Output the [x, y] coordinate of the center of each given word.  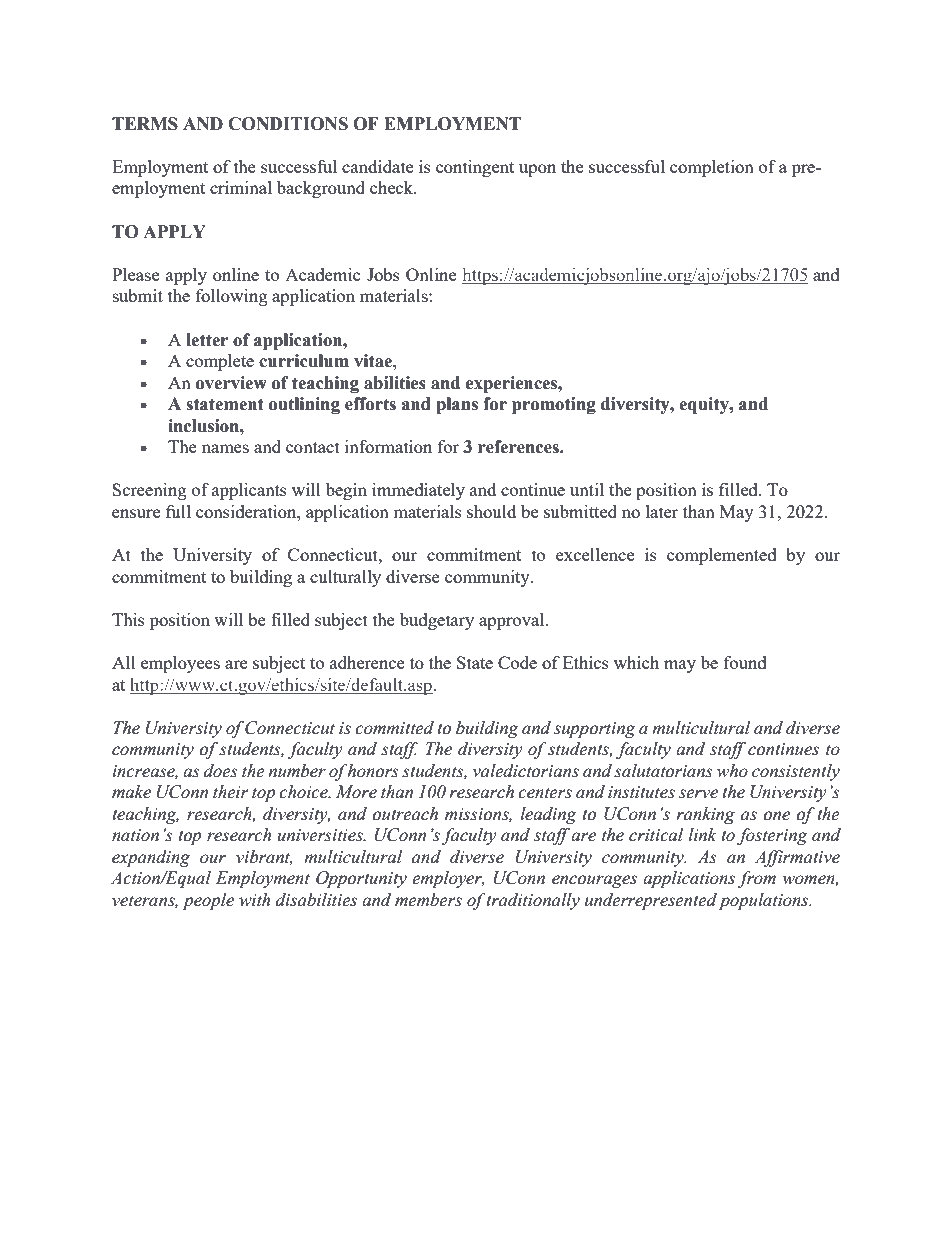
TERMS [145, 124]
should [491, 511]
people [208, 901]
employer [448, 879]
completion [712, 168]
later [662, 511]
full [178, 511]
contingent [475, 168]
